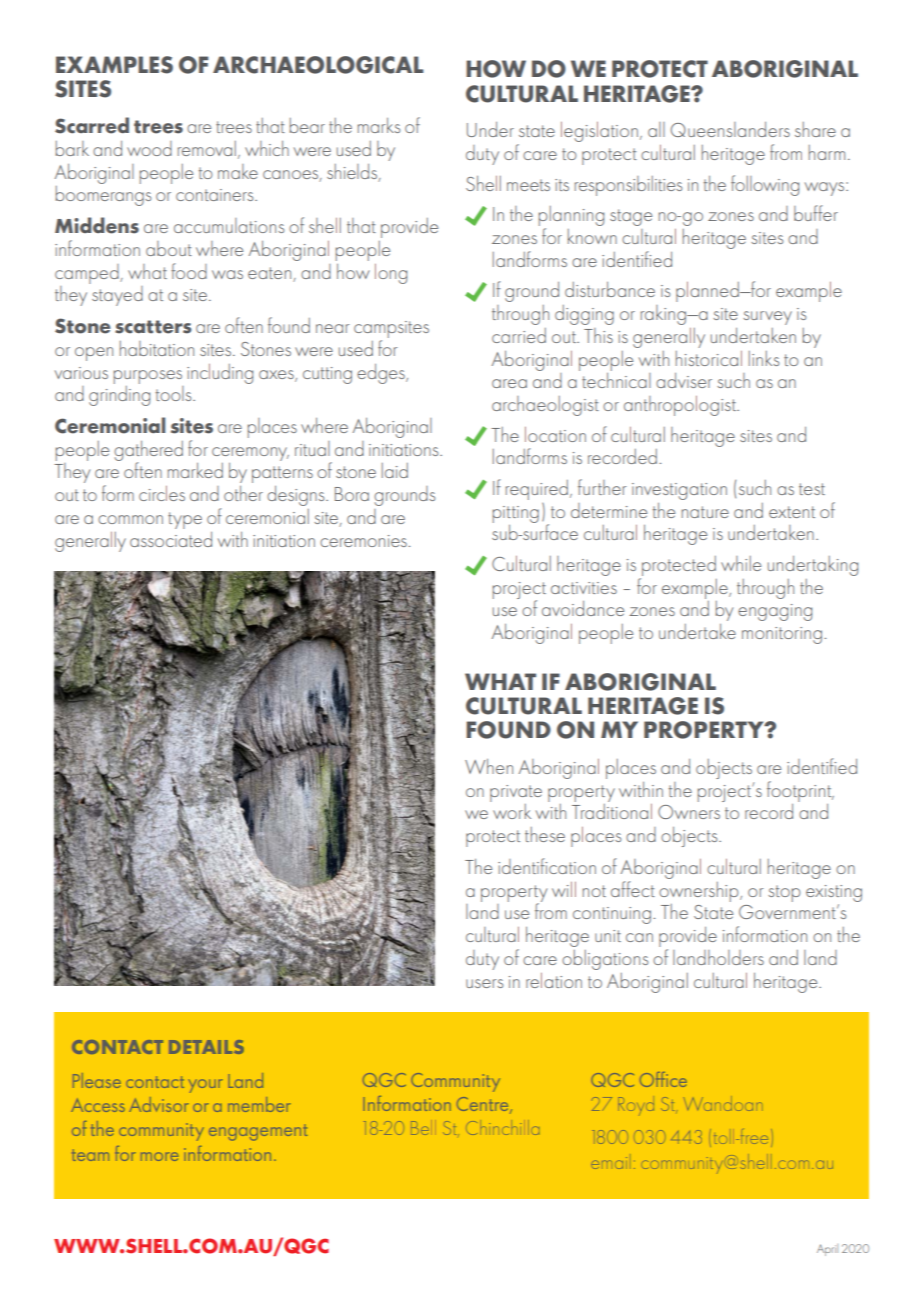 The width and height of the document is (924, 1308). What do you see at coordinates (503, 1127) in the document?
I see `Chinchilla` at bounding box center [503, 1127].
